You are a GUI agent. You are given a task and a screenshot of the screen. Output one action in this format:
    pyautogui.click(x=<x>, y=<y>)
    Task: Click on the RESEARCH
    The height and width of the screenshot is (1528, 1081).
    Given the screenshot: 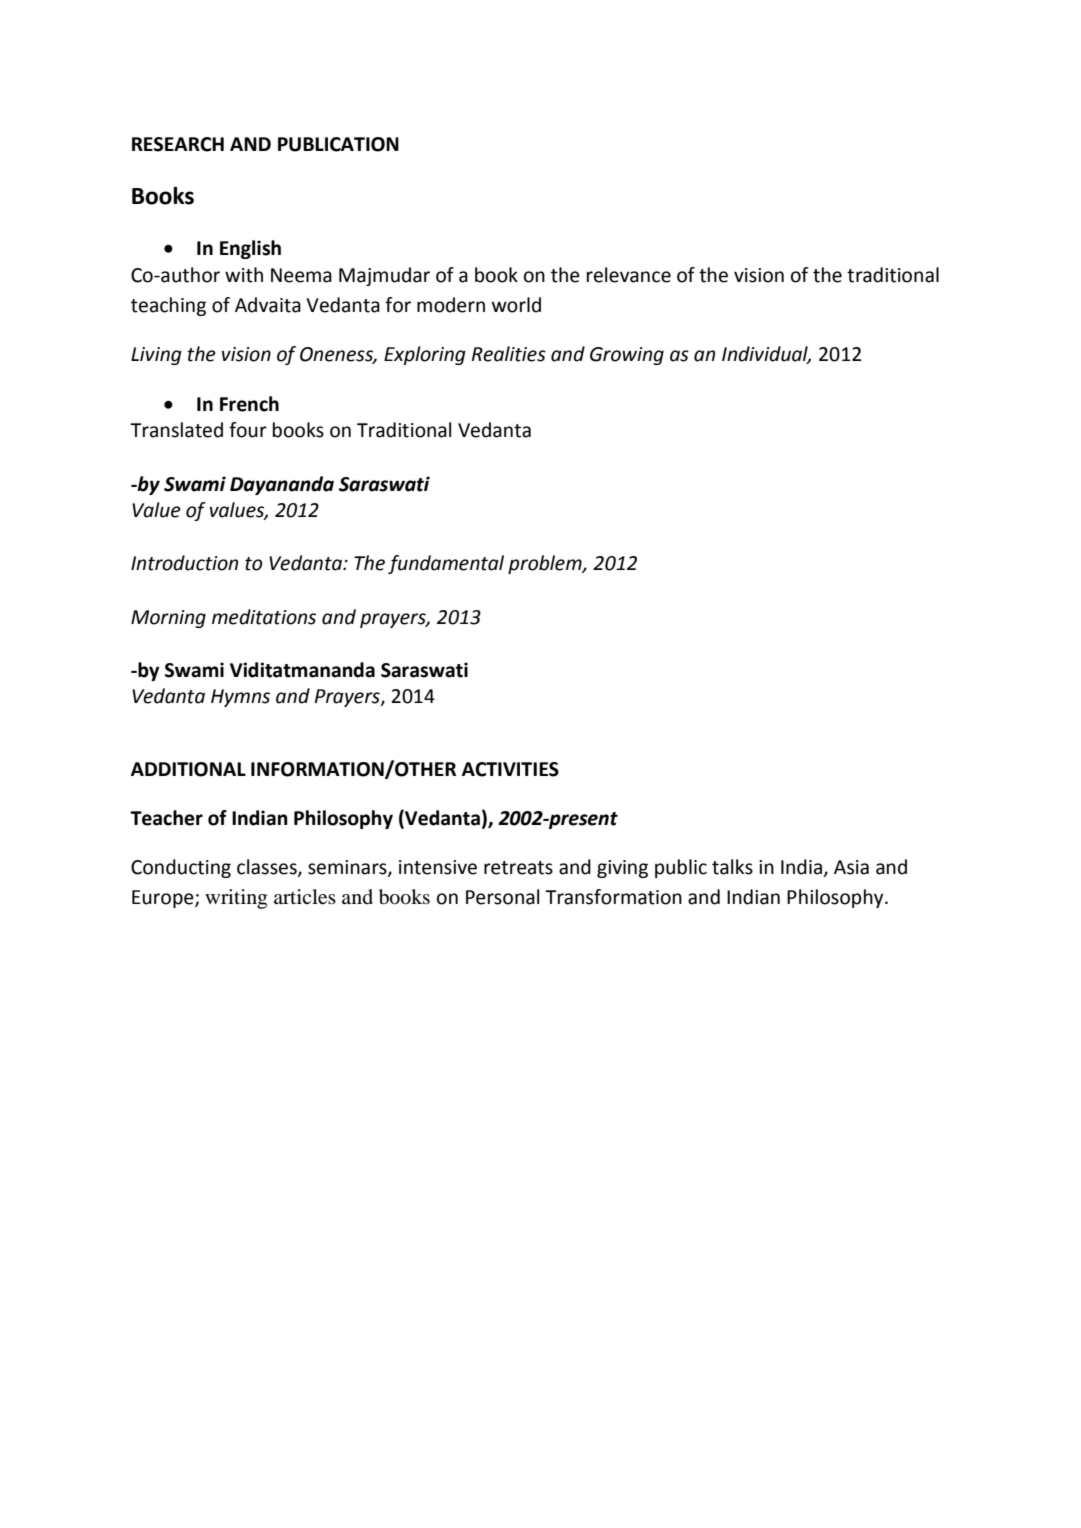 What is the action you would take?
    pyautogui.click(x=178, y=144)
